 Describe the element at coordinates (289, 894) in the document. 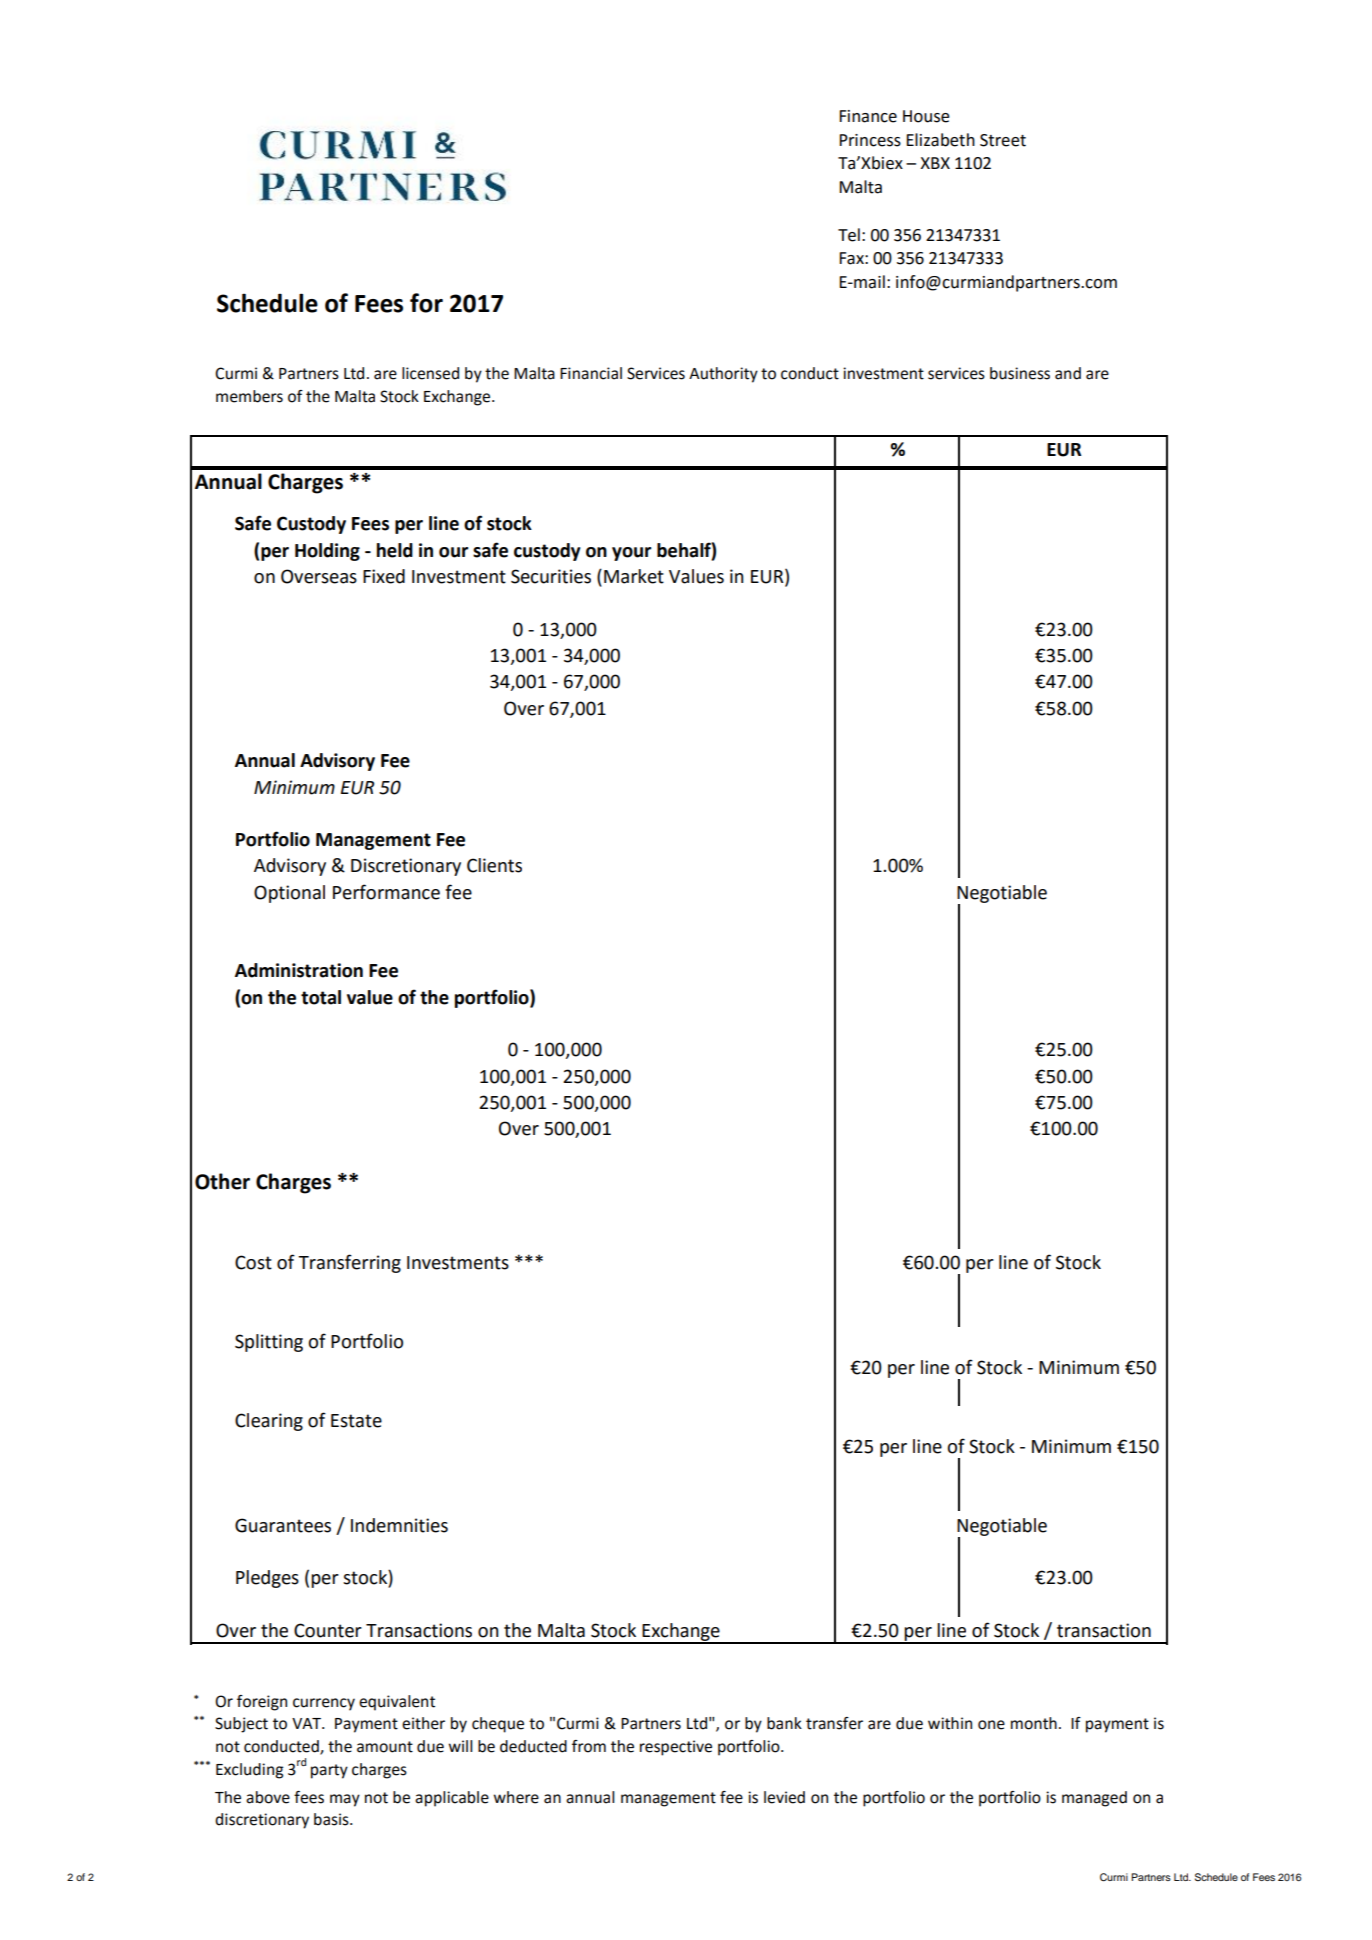

I see `Optional` at that location.
